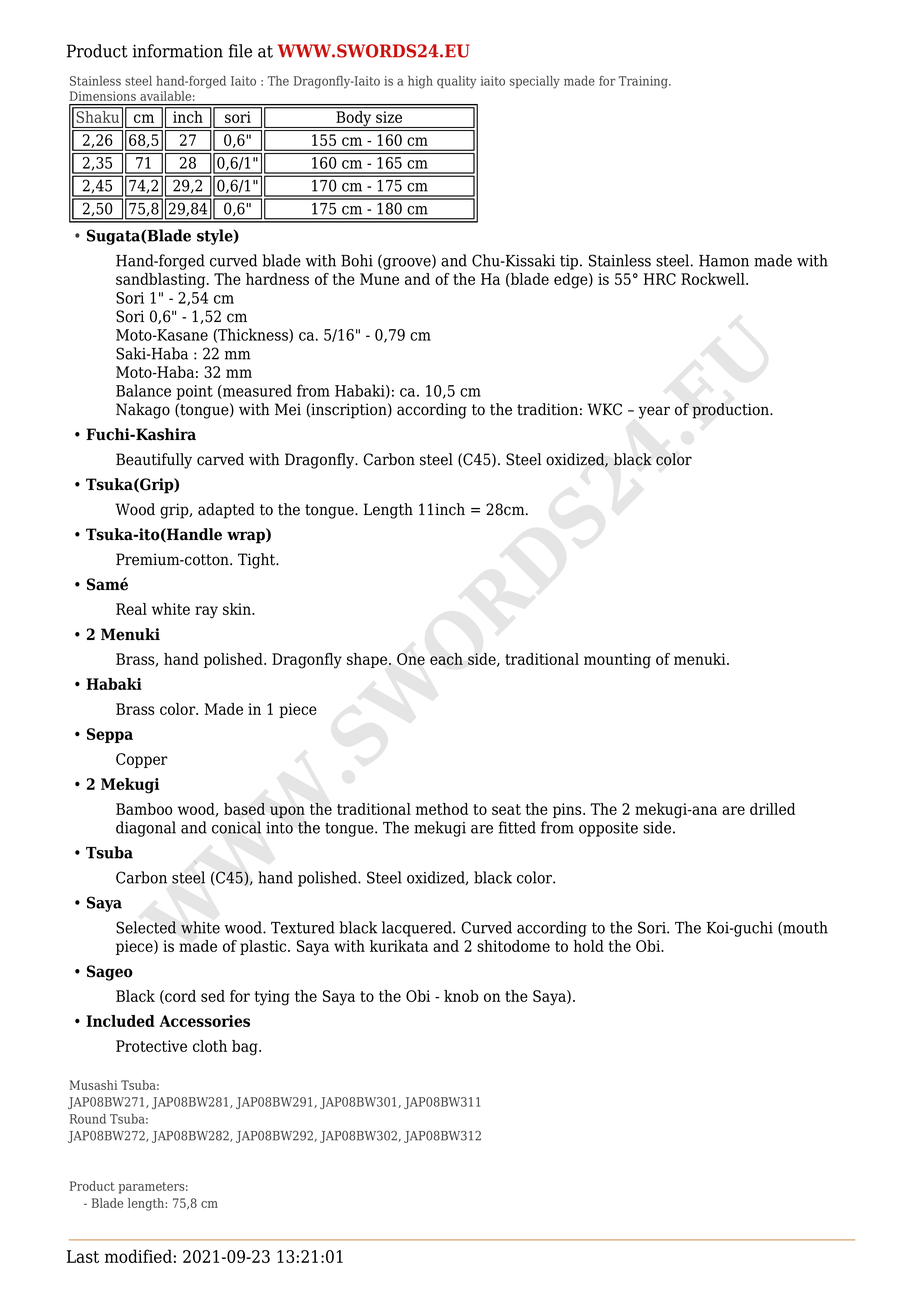 Image resolution: width=924 pixels, height=1308 pixels. I want to click on modified, so click(138, 1256).
